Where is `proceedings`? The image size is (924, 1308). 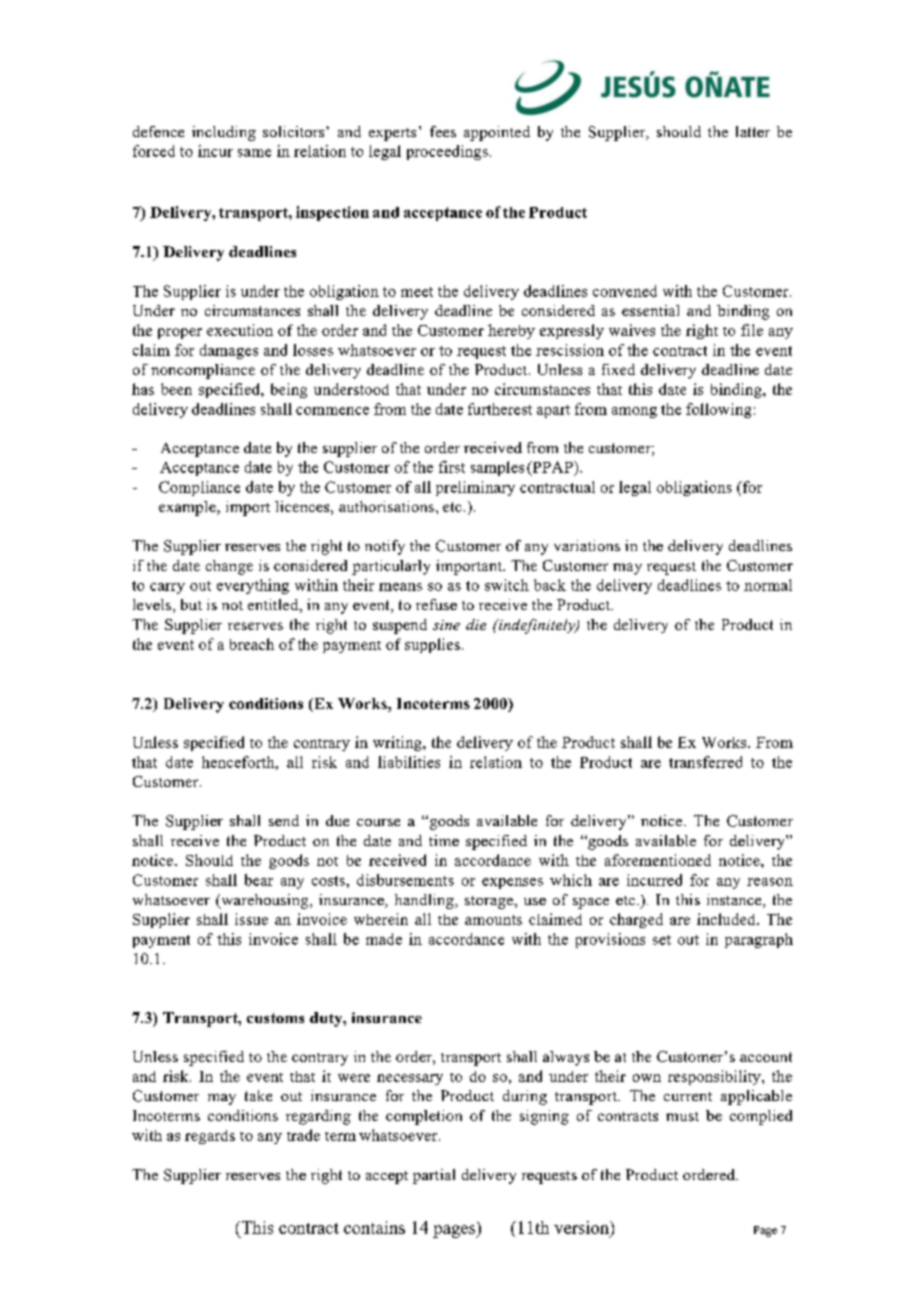 proceedings is located at coordinates (447, 152).
